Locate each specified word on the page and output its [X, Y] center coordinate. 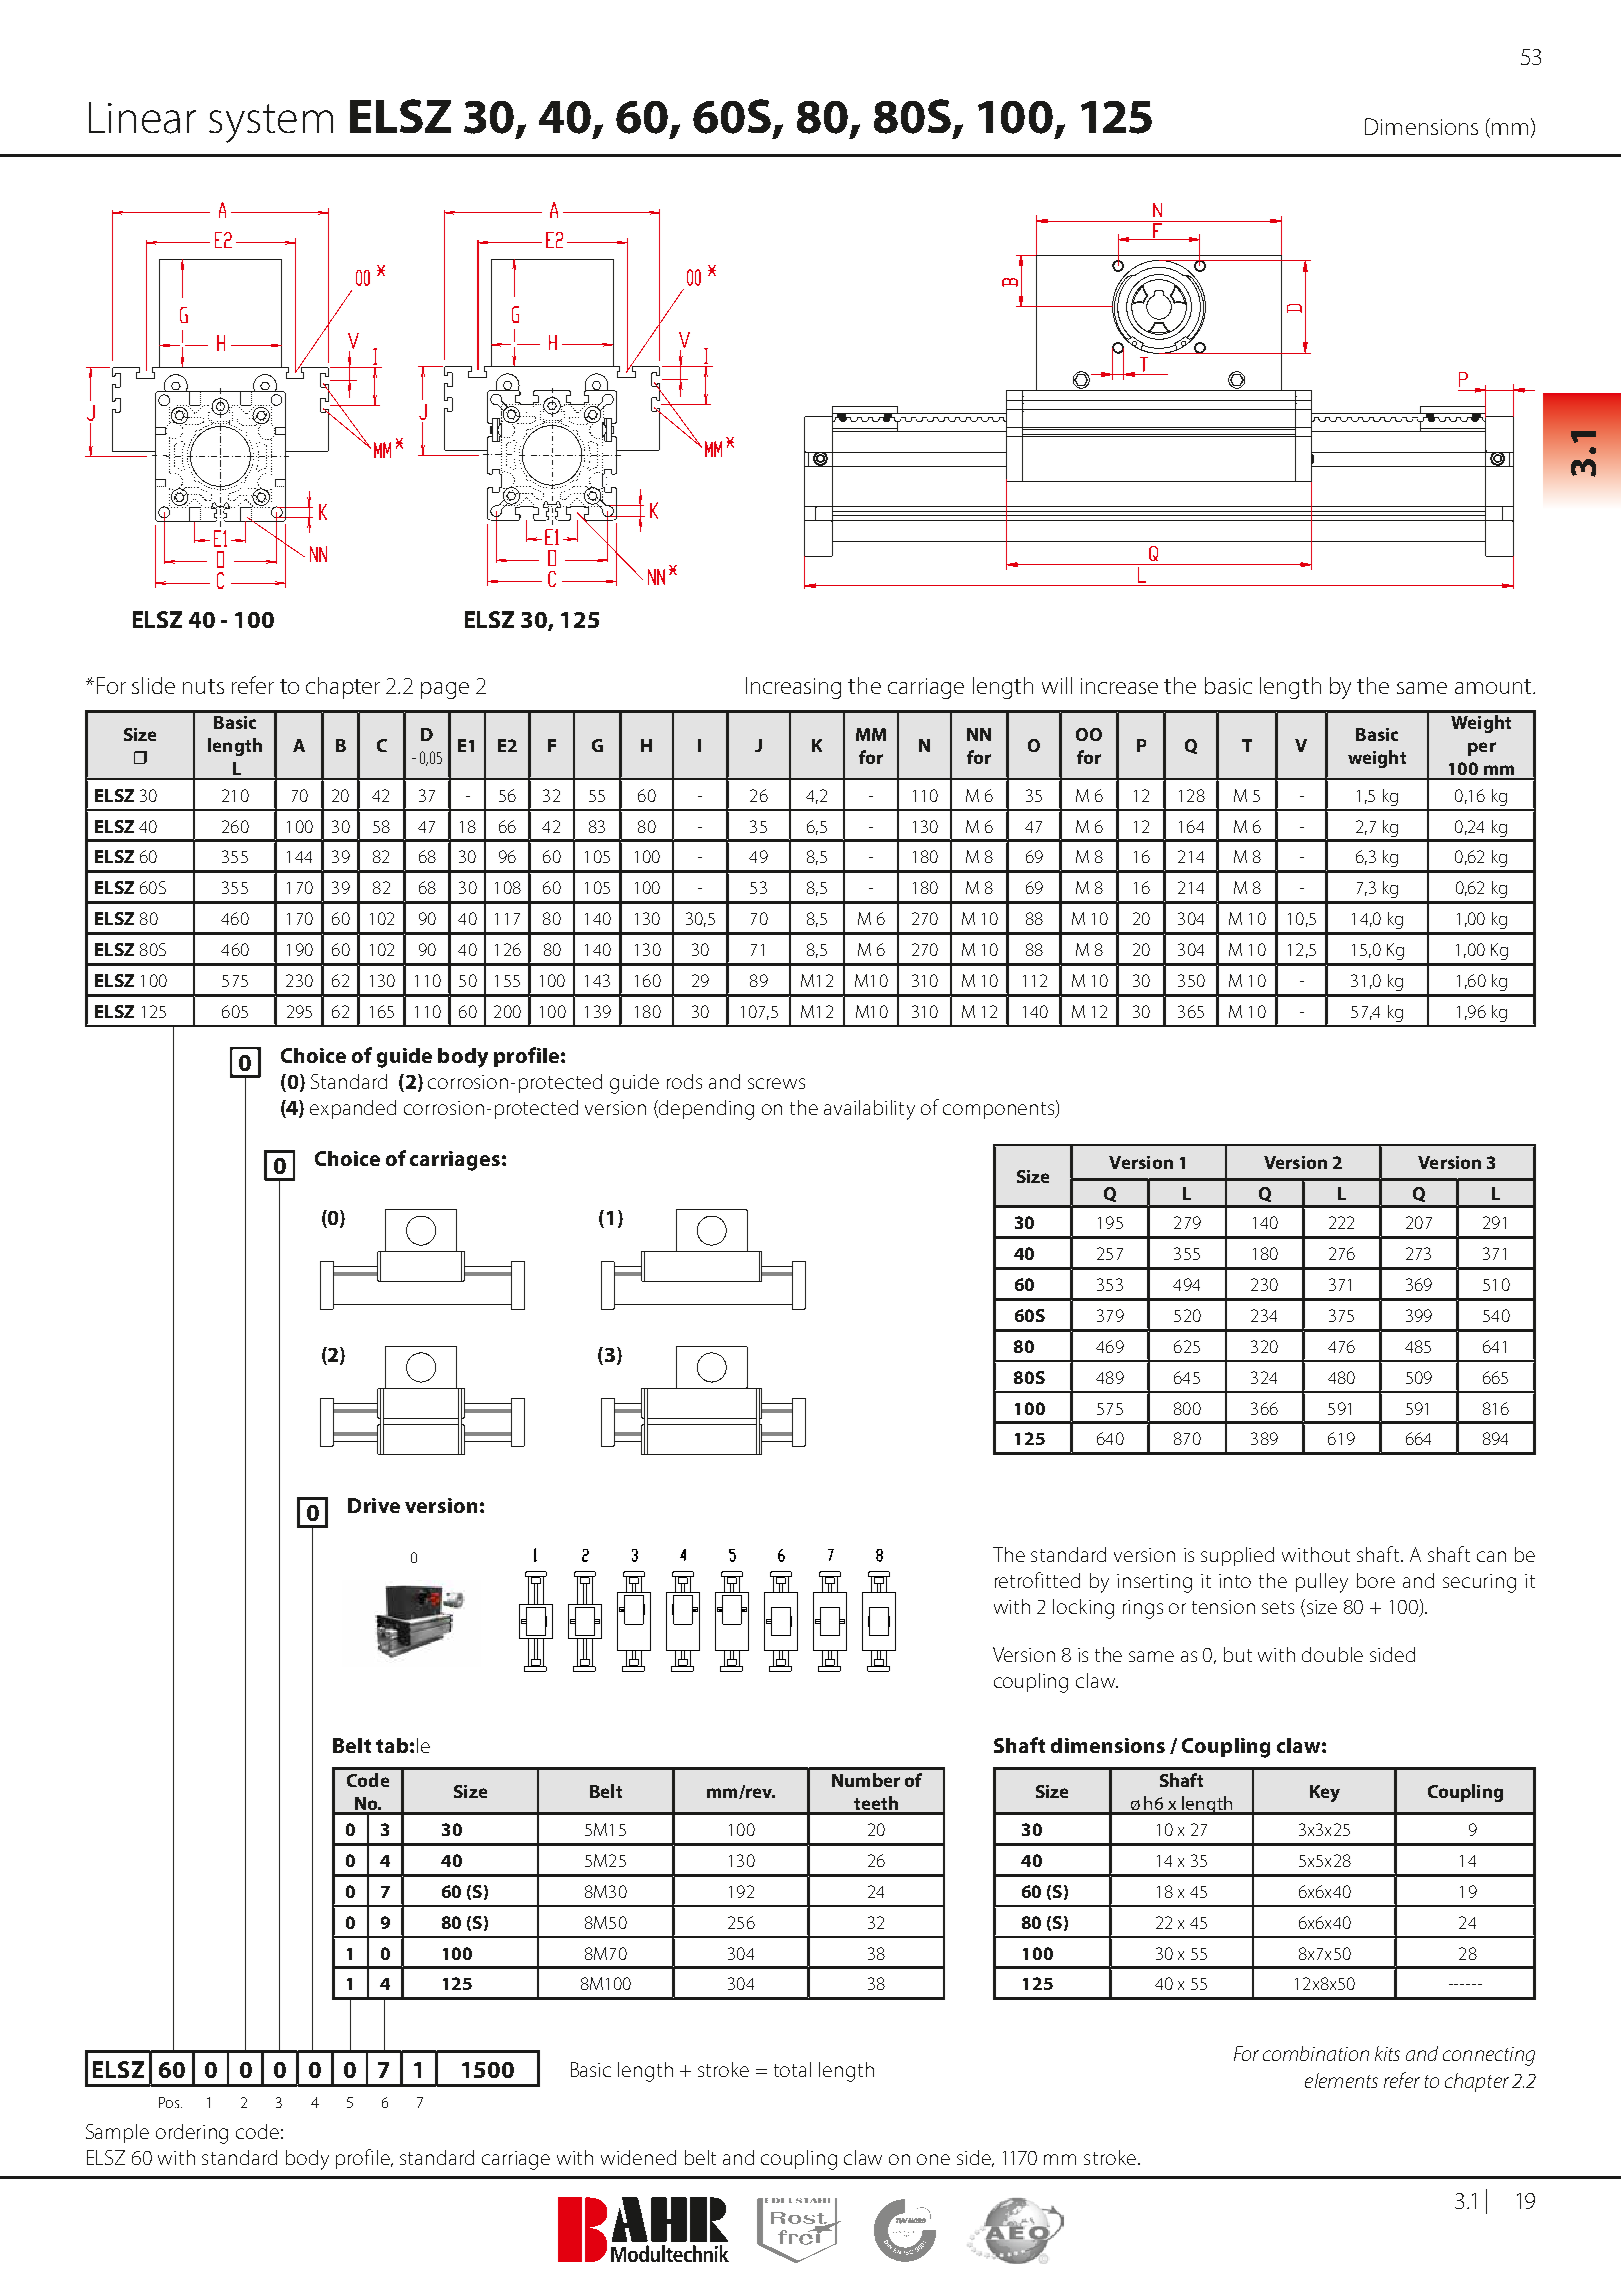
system [271, 123]
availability [869, 1110]
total [792, 2069]
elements [1341, 2080]
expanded [353, 1109]
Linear [142, 118]
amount [1493, 686]
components [1000, 1109]
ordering [192, 2134]
